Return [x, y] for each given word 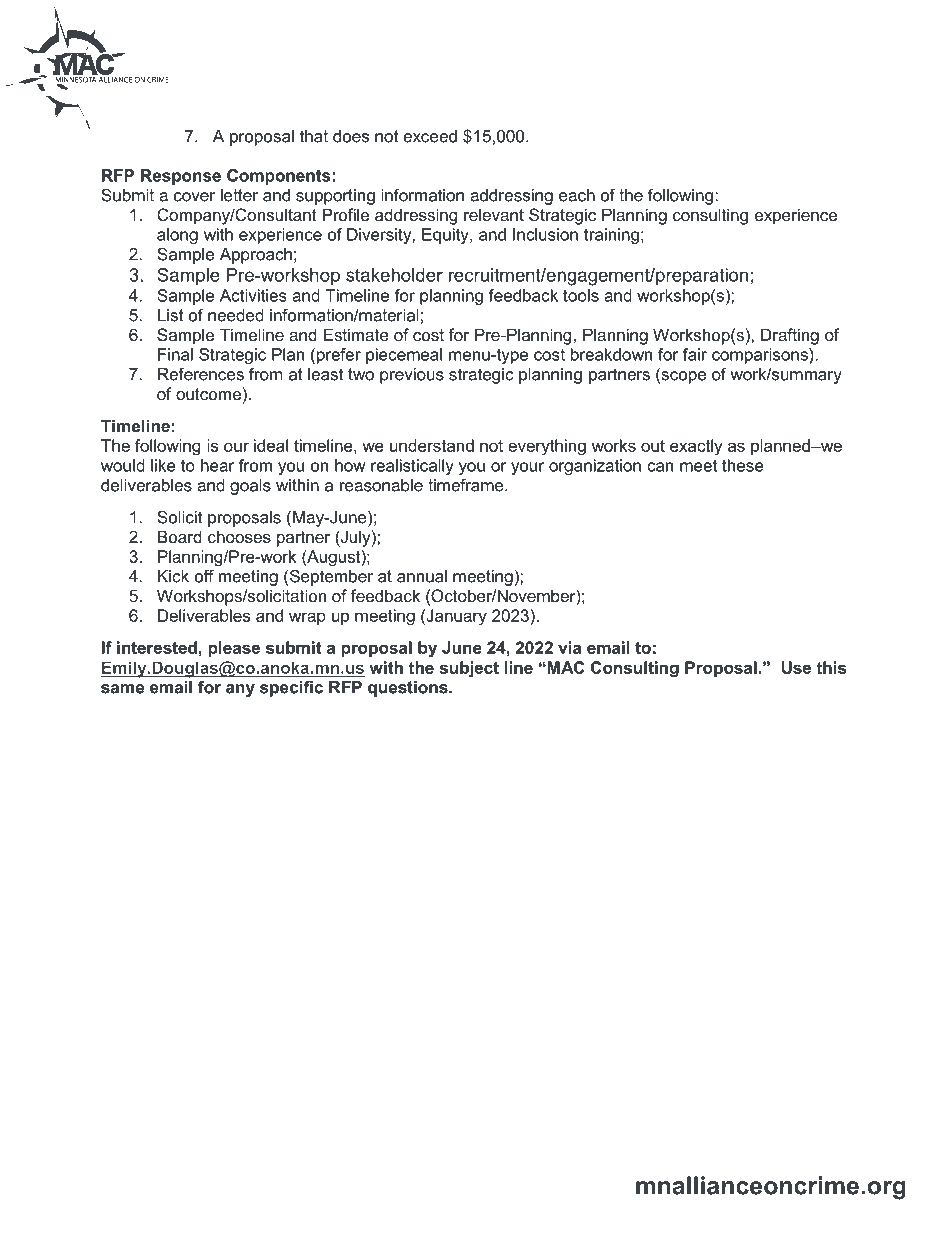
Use [796, 667]
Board [180, 536]
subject [469, 669]
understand [432, 445]
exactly [696, 447]
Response [181, 177]
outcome [208, 394]
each [577, 195]
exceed [430, 136]
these [743, 465]
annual [422, 576]
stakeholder [394, 275]
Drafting [790, 336]
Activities [253, 295]
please [234, 649]
